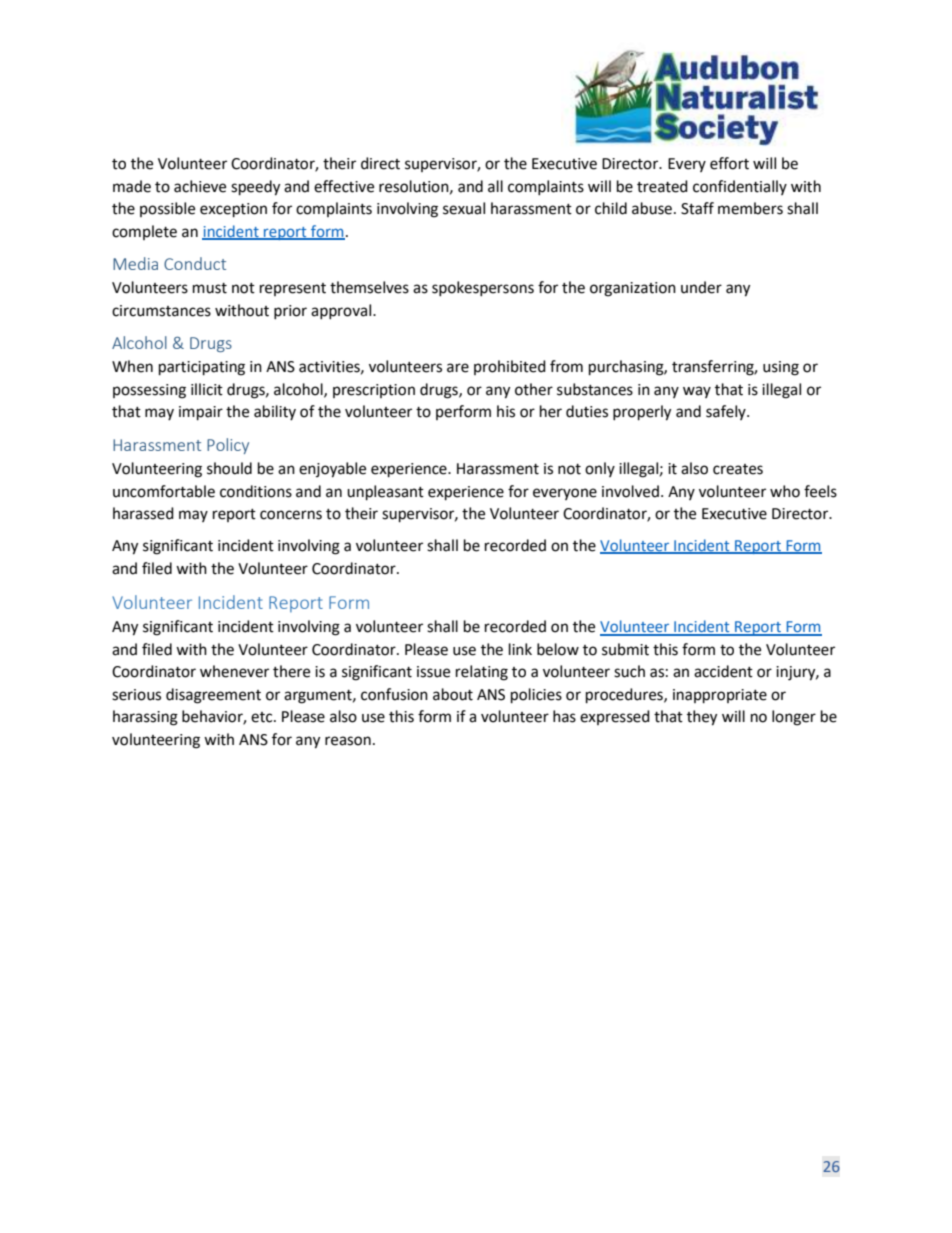 The height and width of the screenshot is (1233, 952). What do you see at coordinates (200, 186) in the screenshot?
I see `achieve` at bounding box center [200, 186].
